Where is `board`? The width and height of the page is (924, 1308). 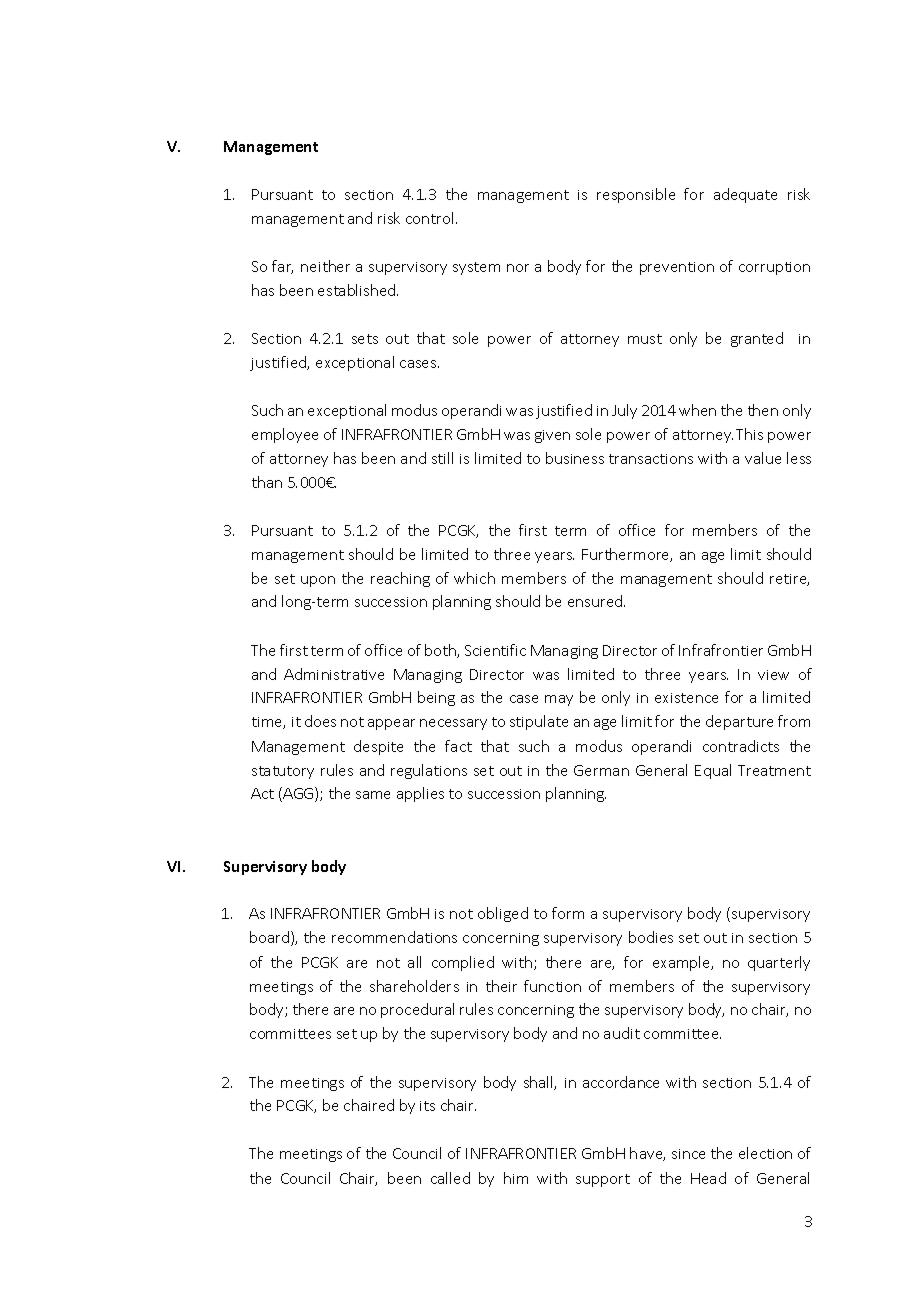 board is located at coordinates (271, 938).
